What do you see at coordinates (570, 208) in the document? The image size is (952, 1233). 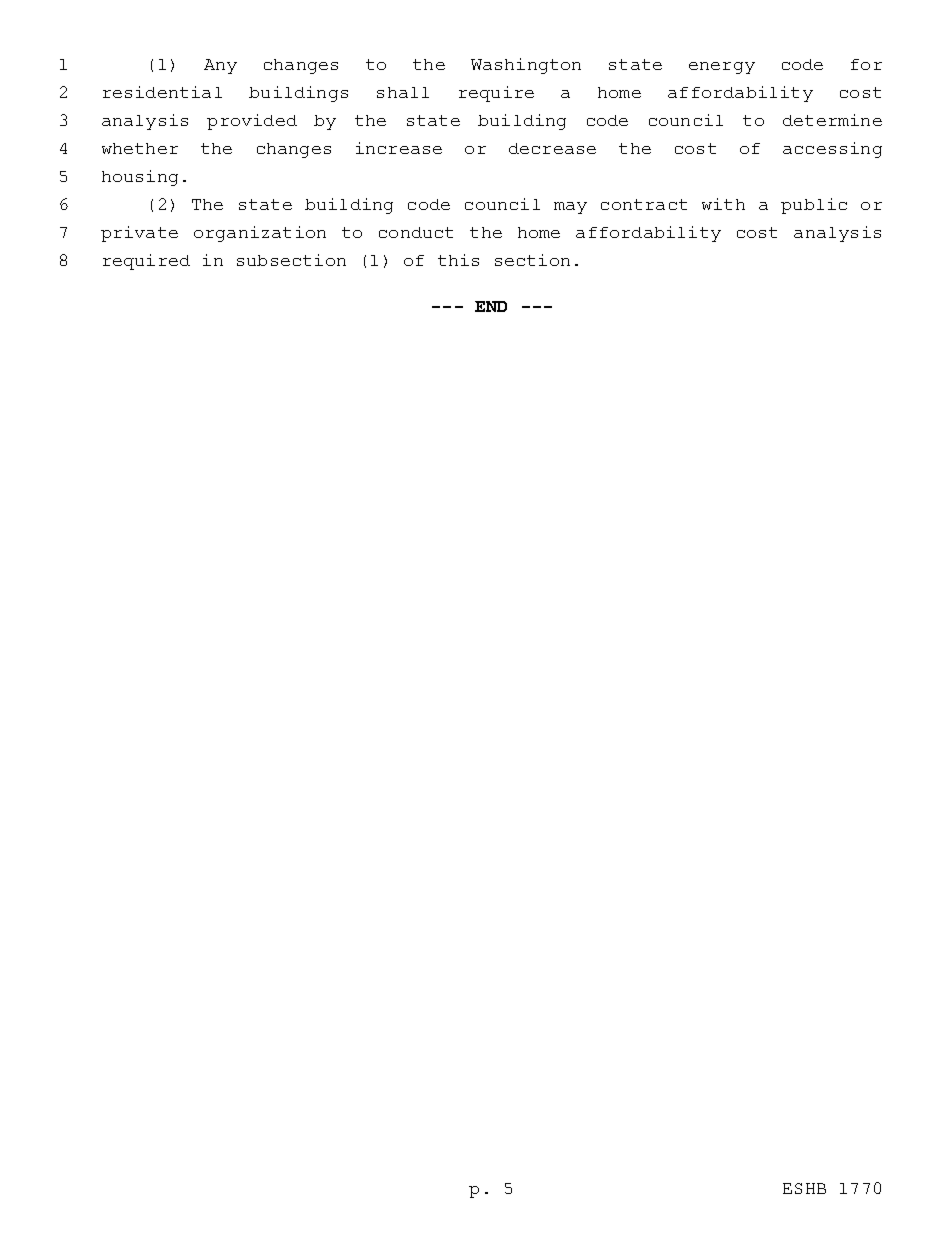 I see `may` at bounding box center [570, 208].
